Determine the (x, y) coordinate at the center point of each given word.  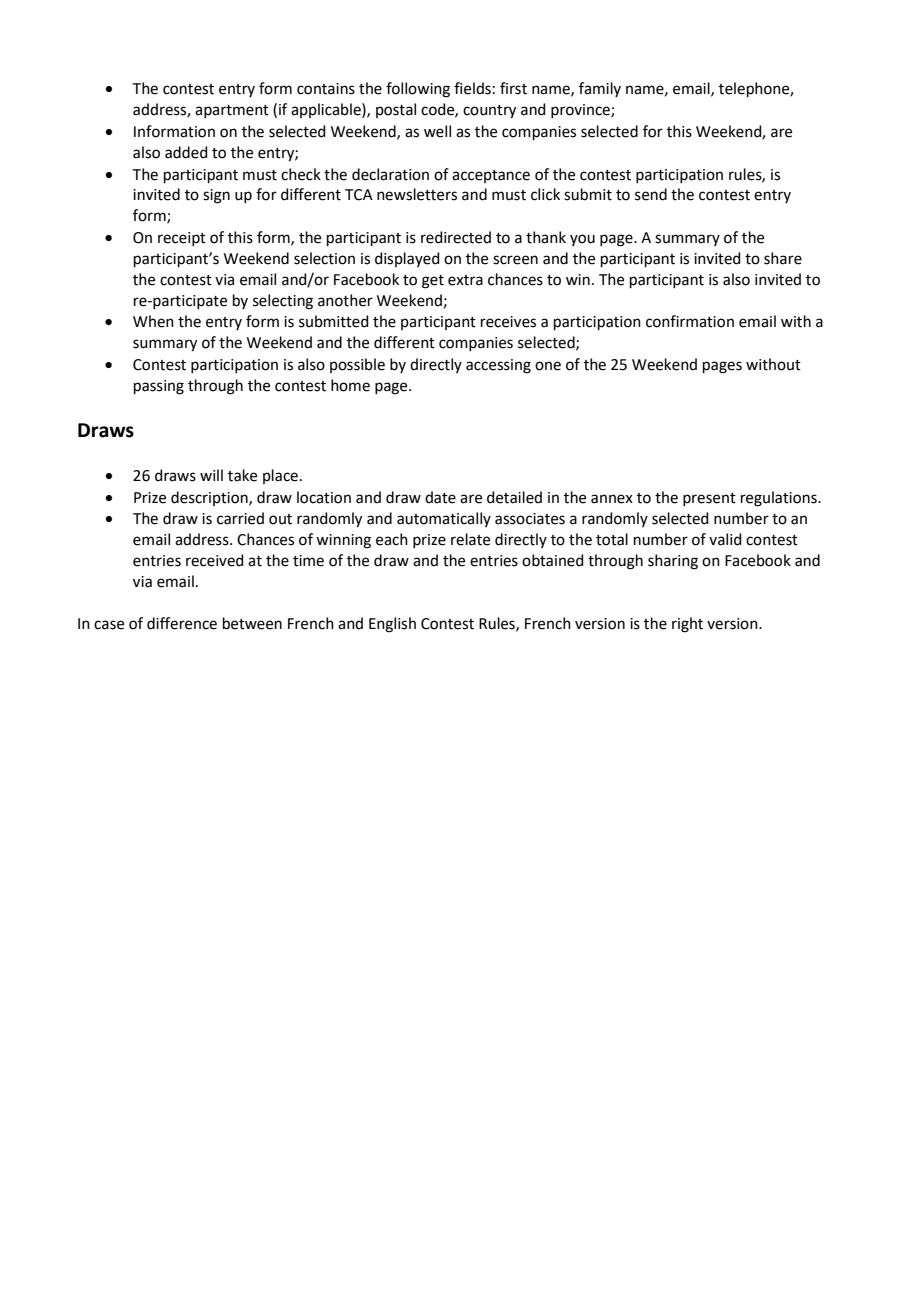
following (418, 90)
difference (182, 623)
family (600, 89)
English (392, 625)
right (687, 625)
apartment (232, 111)
